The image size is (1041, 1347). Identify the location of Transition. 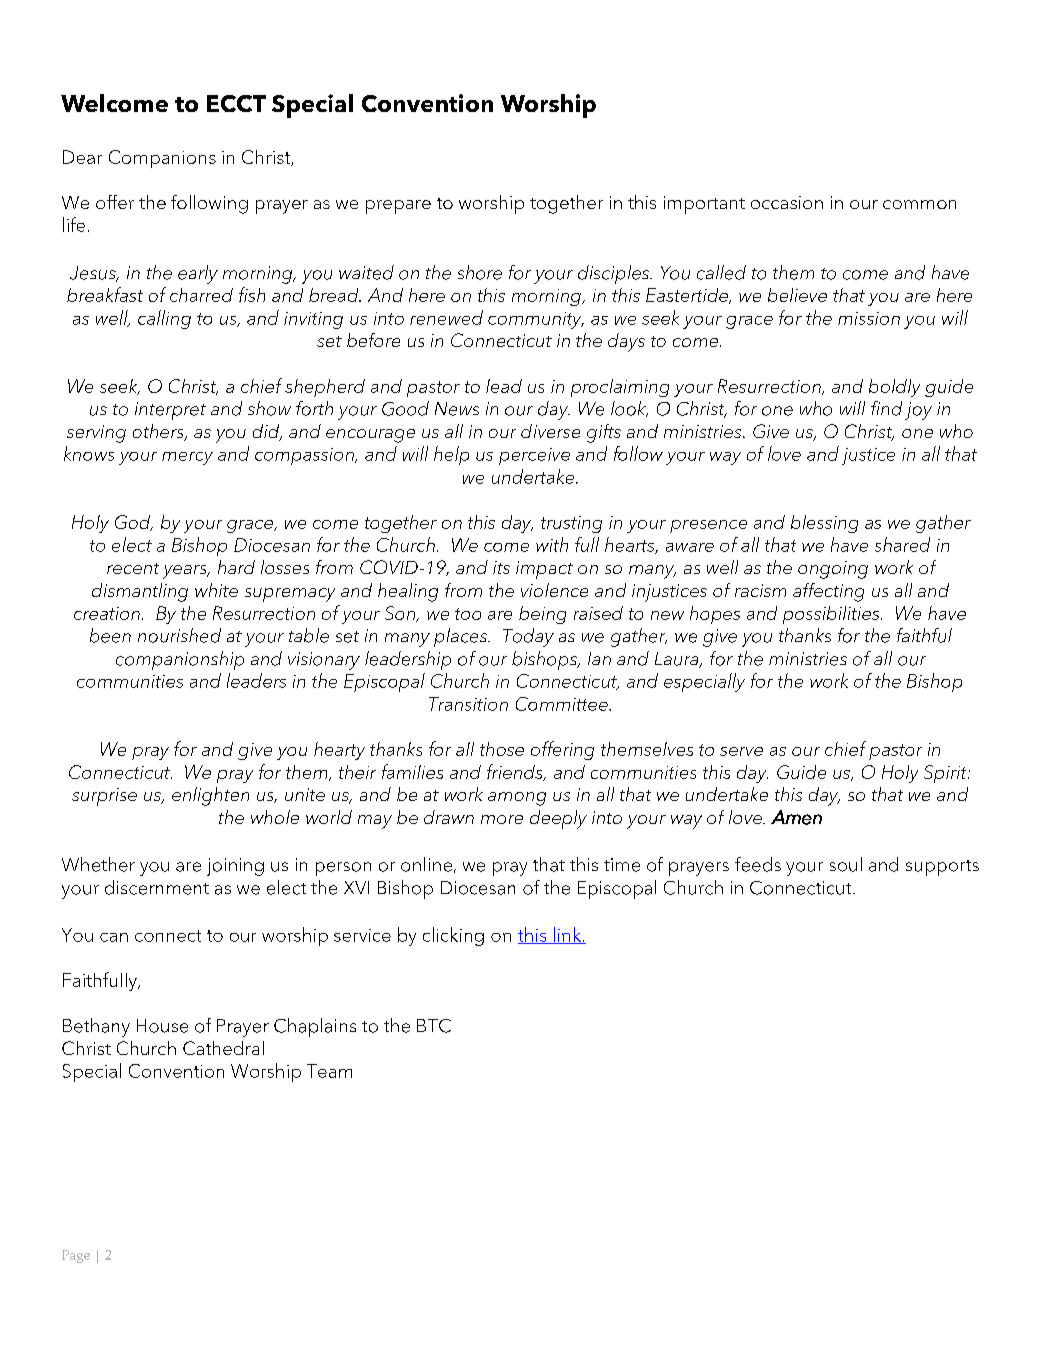
(468, 704).
